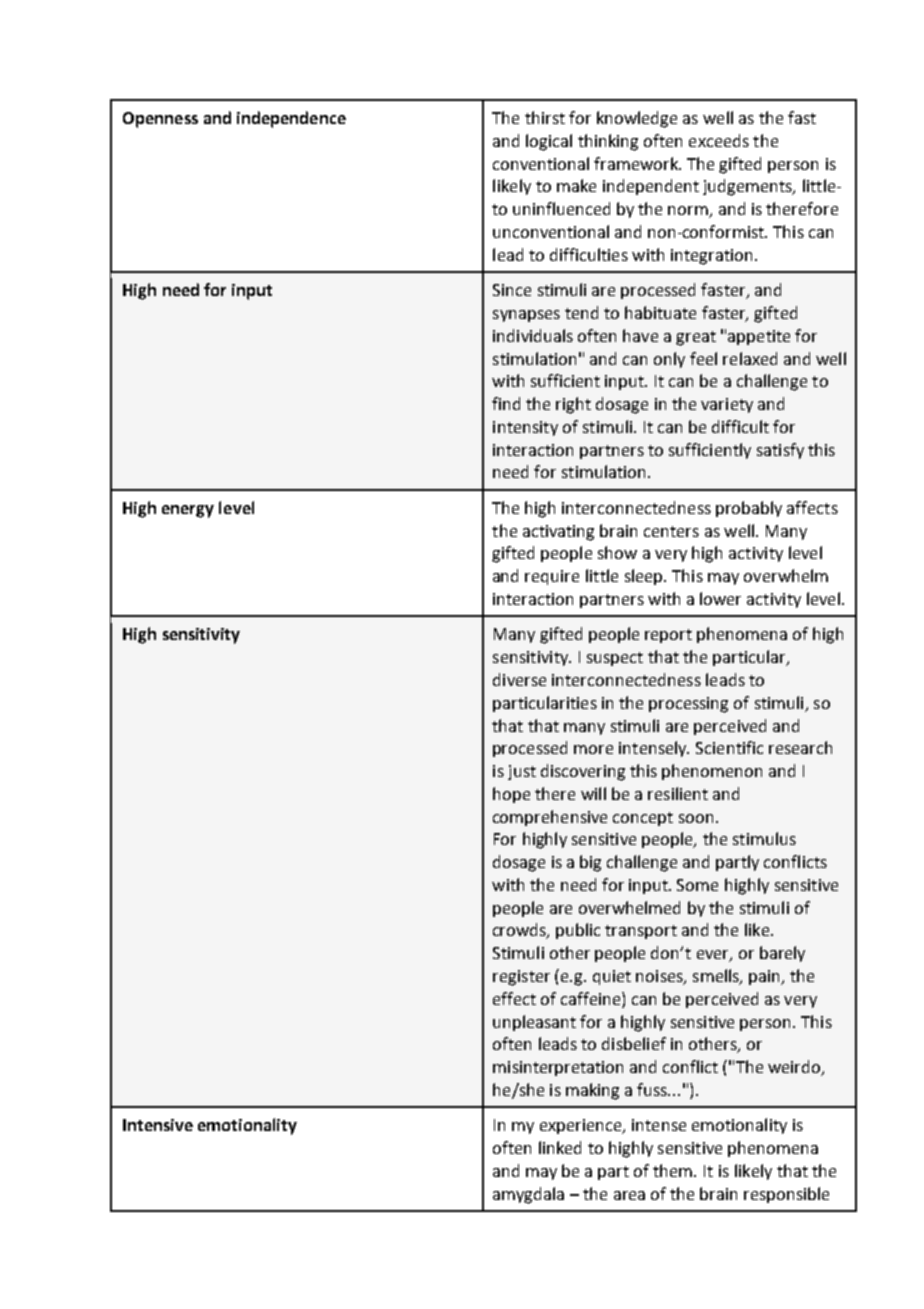 This screenshot has width=924, height=1309. I want to click on independence, so click(291, 119).
